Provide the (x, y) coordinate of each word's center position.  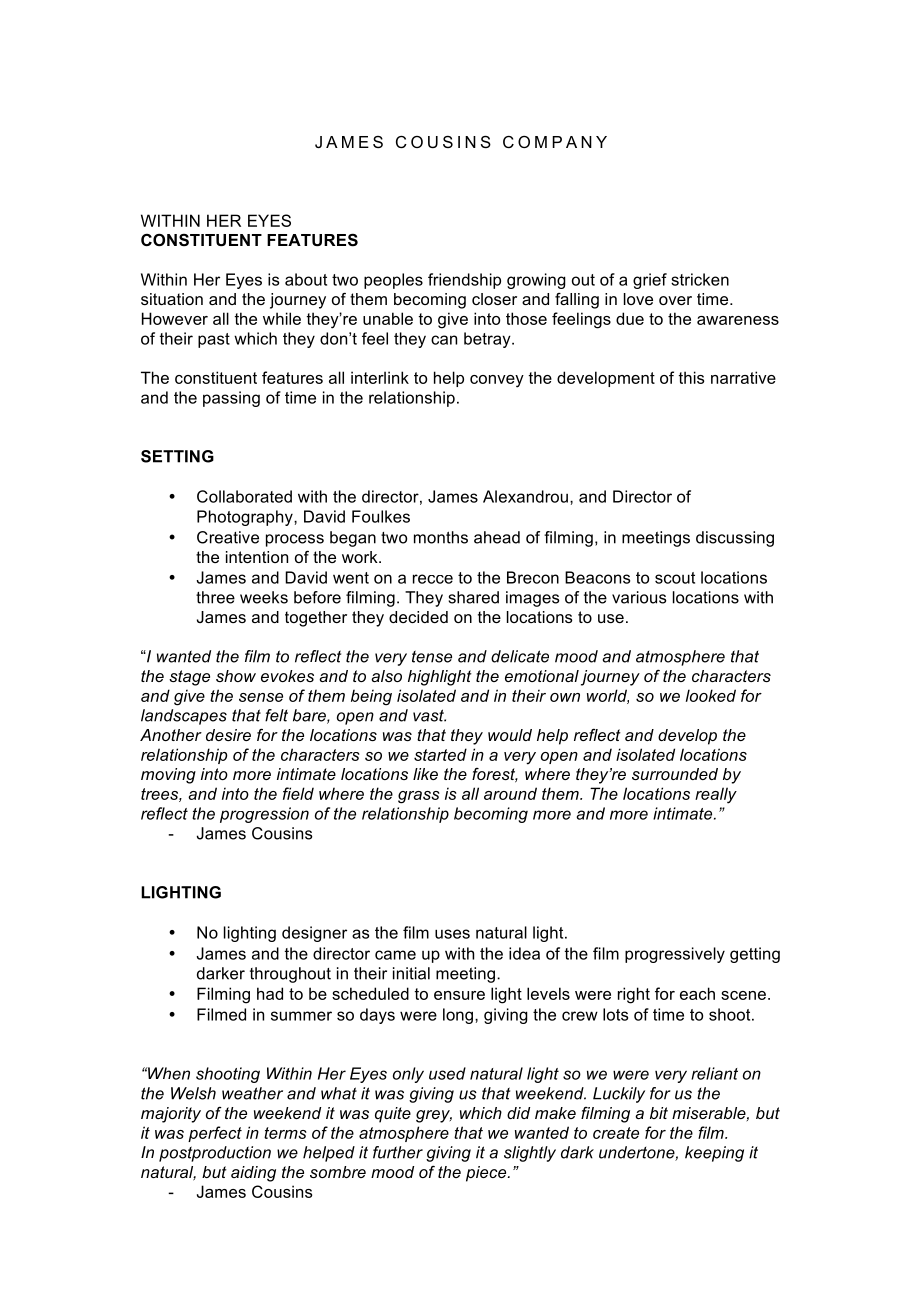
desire (228, 735)
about (306, 279)
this (691, 377)
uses (452, 934)
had (270, 993)
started (440, 754)
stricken (700, 279)
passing (231, 399)
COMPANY (555, 142)
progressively (675, 955)
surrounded (675, 774)
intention (257, 557)
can (444, 340)
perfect (215, 1134)
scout (675, 578)
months (441, 537)
